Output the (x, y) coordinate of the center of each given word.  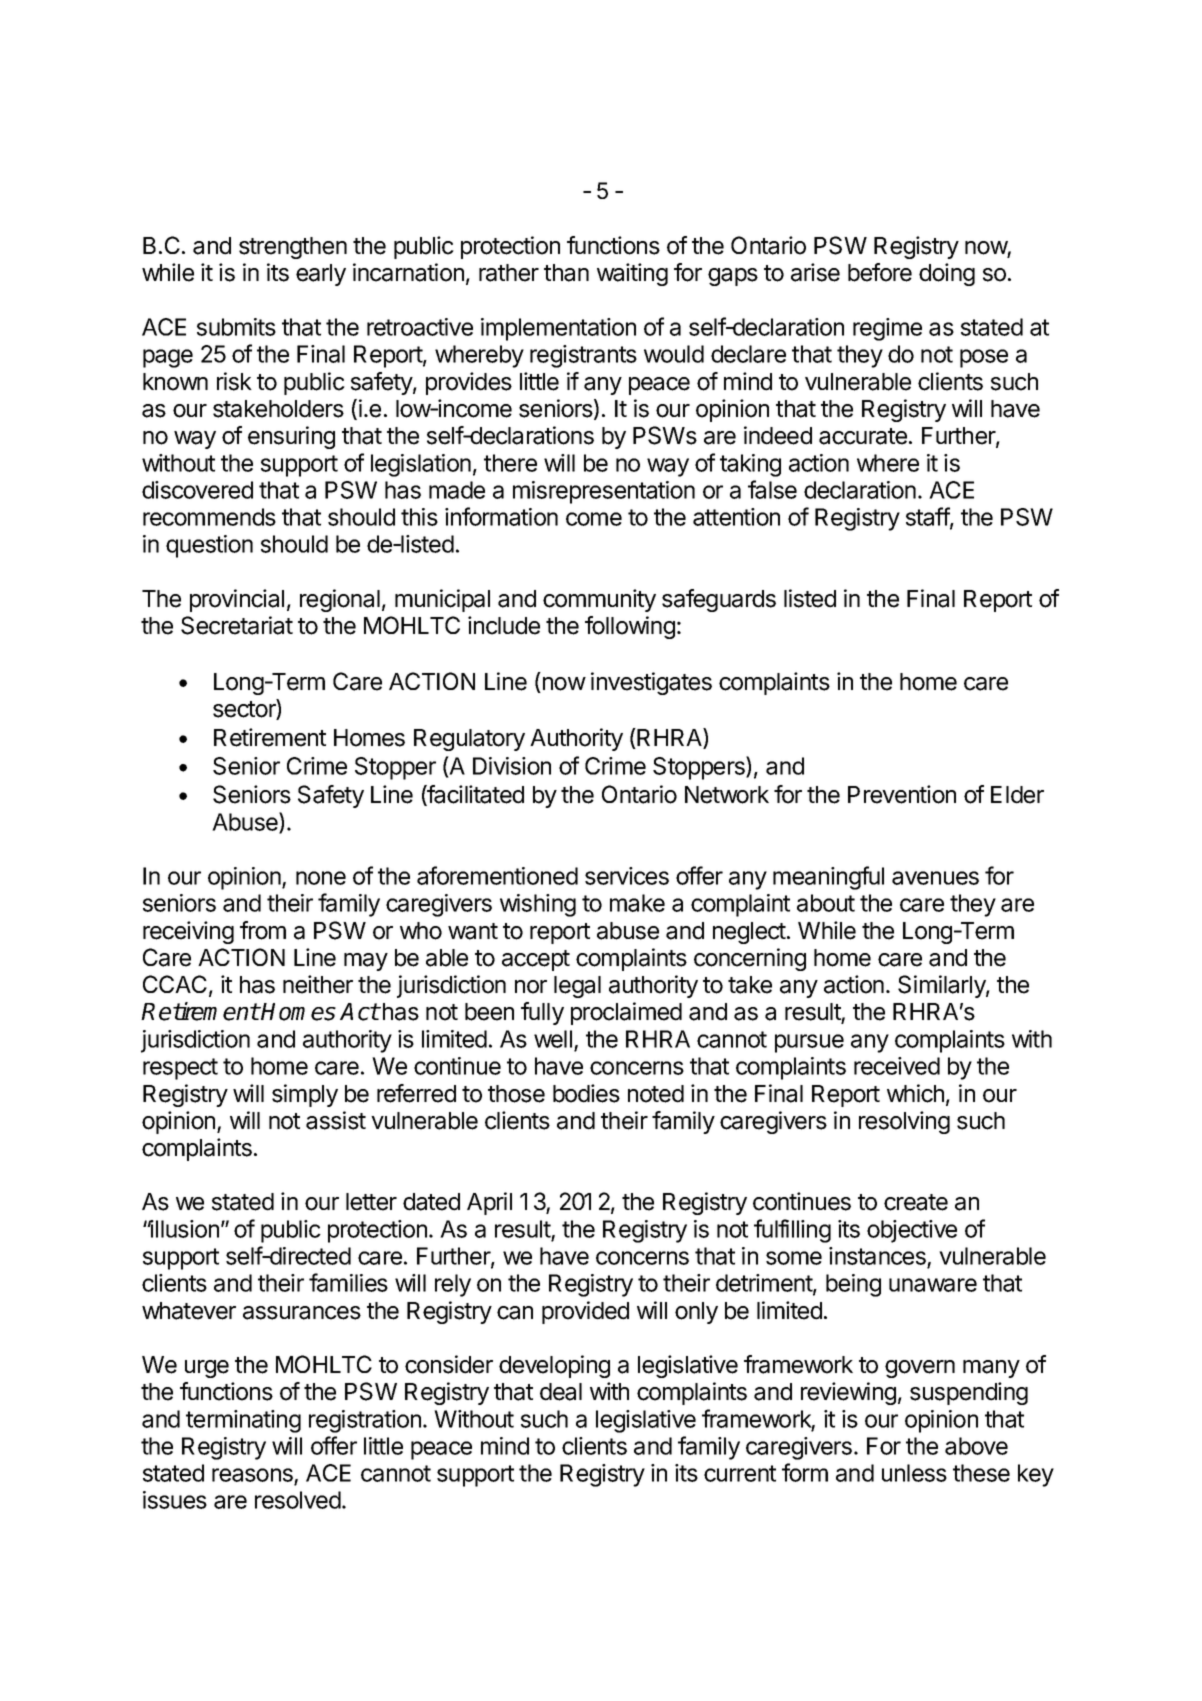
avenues (935, 878)
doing (947, 274)
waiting (632, 274)
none (321, 878)
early (321, 275)
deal (561, 1392)
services (627, 876)
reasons (252, 1475)
